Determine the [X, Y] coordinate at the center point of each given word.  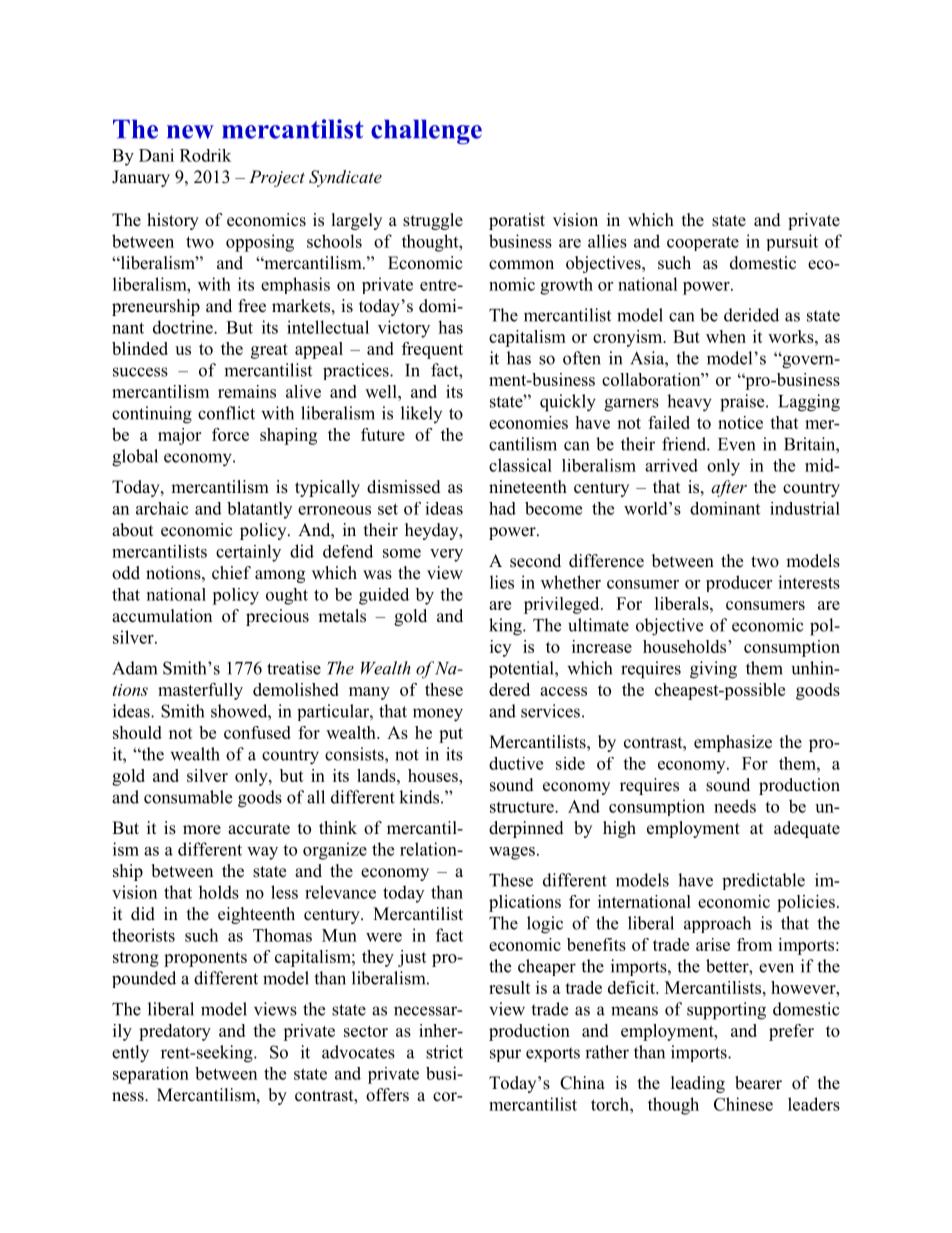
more [202, 830]
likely [421, 414]
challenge [426, 132]
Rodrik [205, 155]
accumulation [162, 616]
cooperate [703, 243]
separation [151, 1075]
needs [735, 806]
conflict [226, 413]
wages [512, 853]
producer [739, 583]
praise [743, 403]
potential [522, 669]
